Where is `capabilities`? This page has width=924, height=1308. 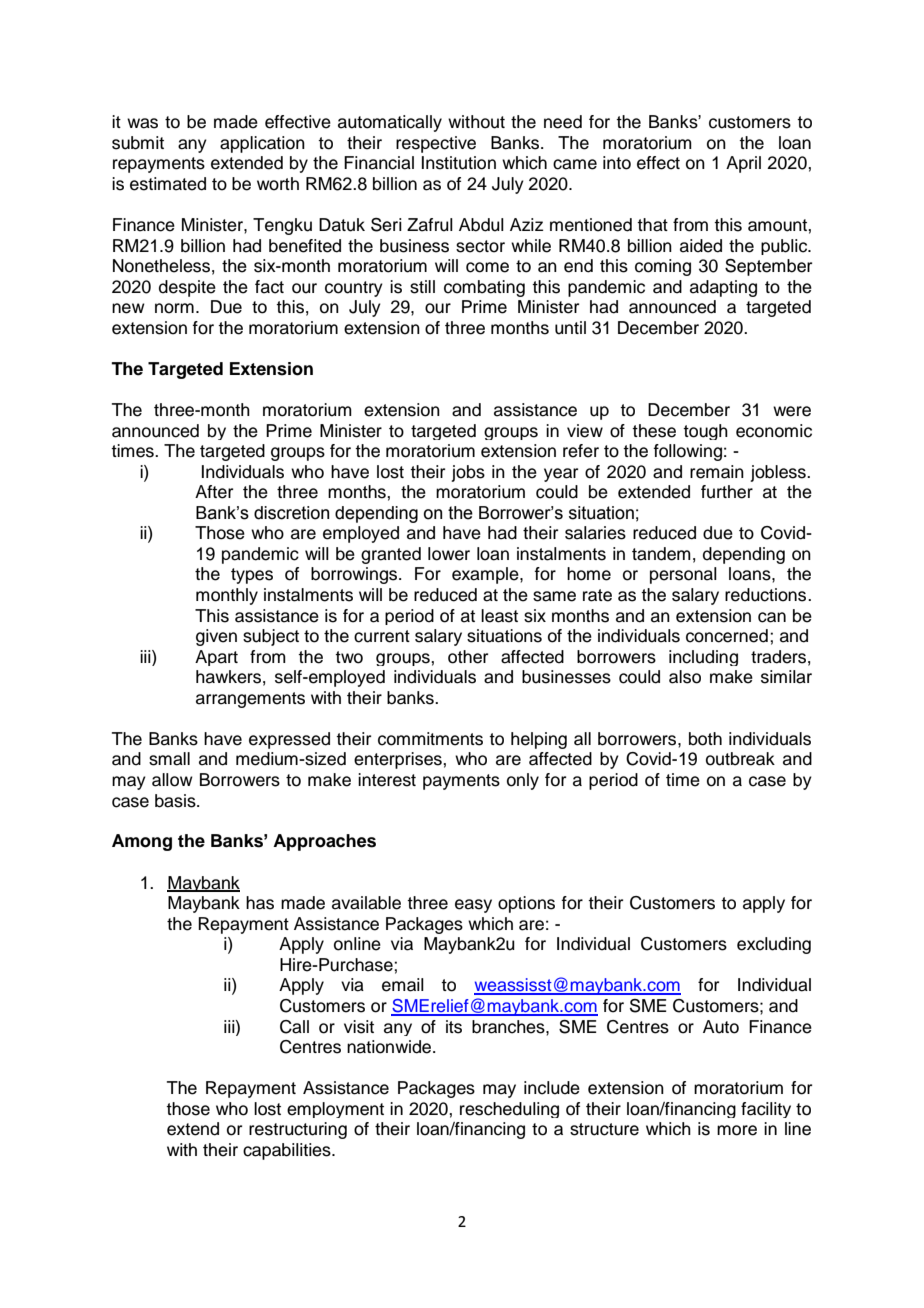 capabilities is located at coordinates (288, 1151).
